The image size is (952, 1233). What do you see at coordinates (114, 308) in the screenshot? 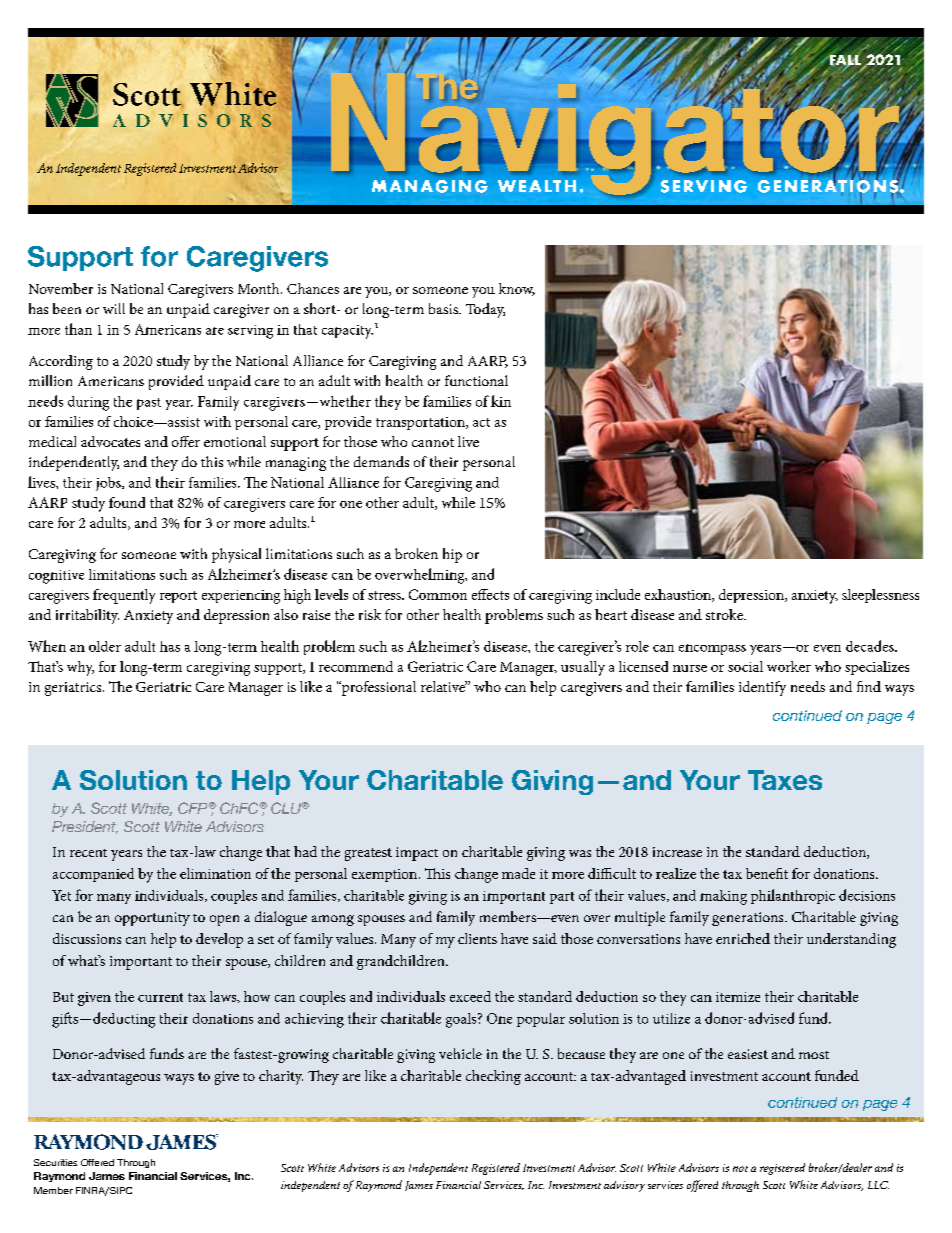
I see `will` at bounding box center [114, 308].
